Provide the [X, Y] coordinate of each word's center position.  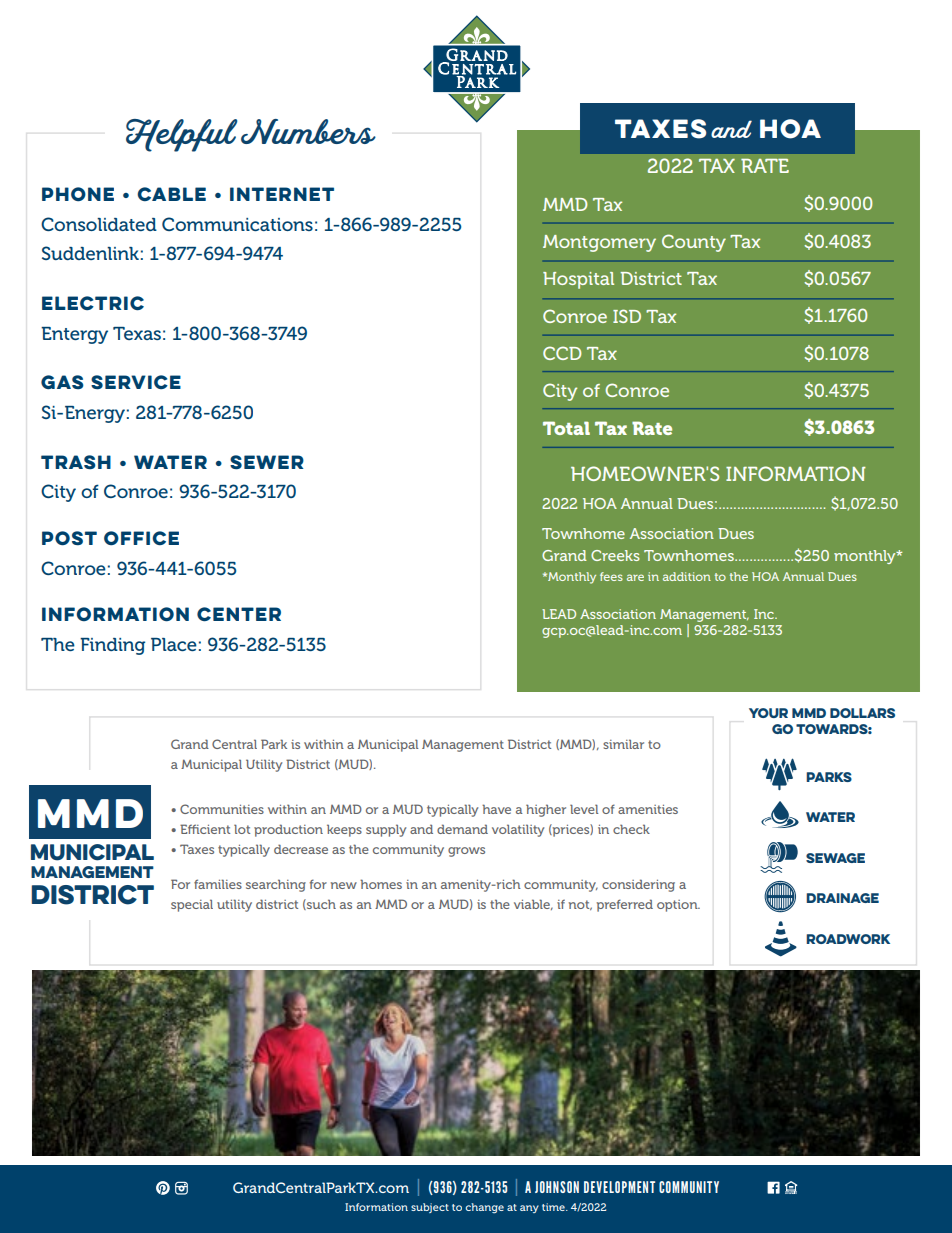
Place [174, 644]
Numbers [308, 131]
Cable [171, 194]
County [694, 243]
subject [430, 1208]
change [484, 1208]
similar [623, 744]
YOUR [768, 713]
